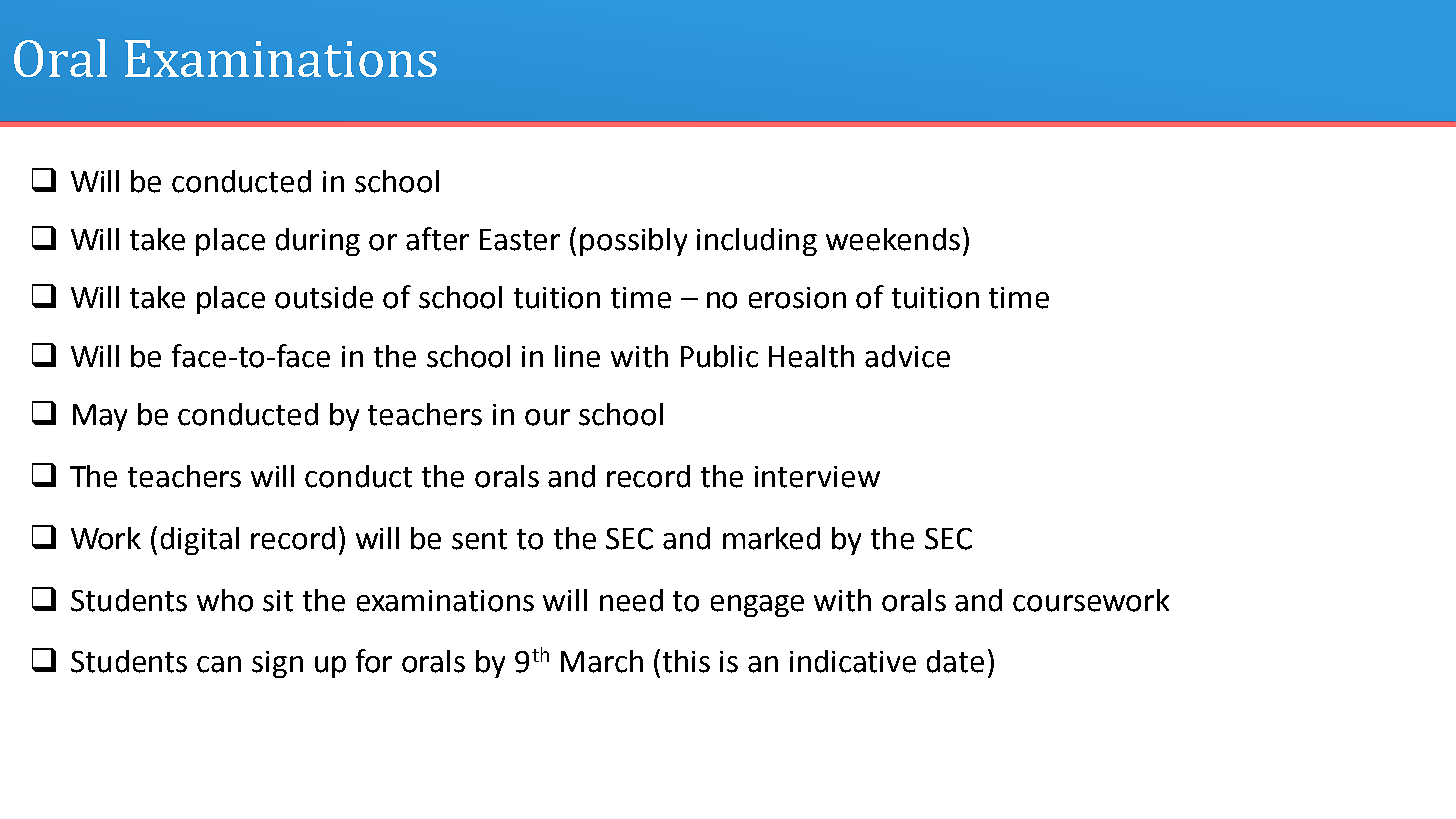 This screenshot has height=819, width=1456. Describe the element at coordinates (853, 661) in the screenshot. I see `indicative` at that location.
